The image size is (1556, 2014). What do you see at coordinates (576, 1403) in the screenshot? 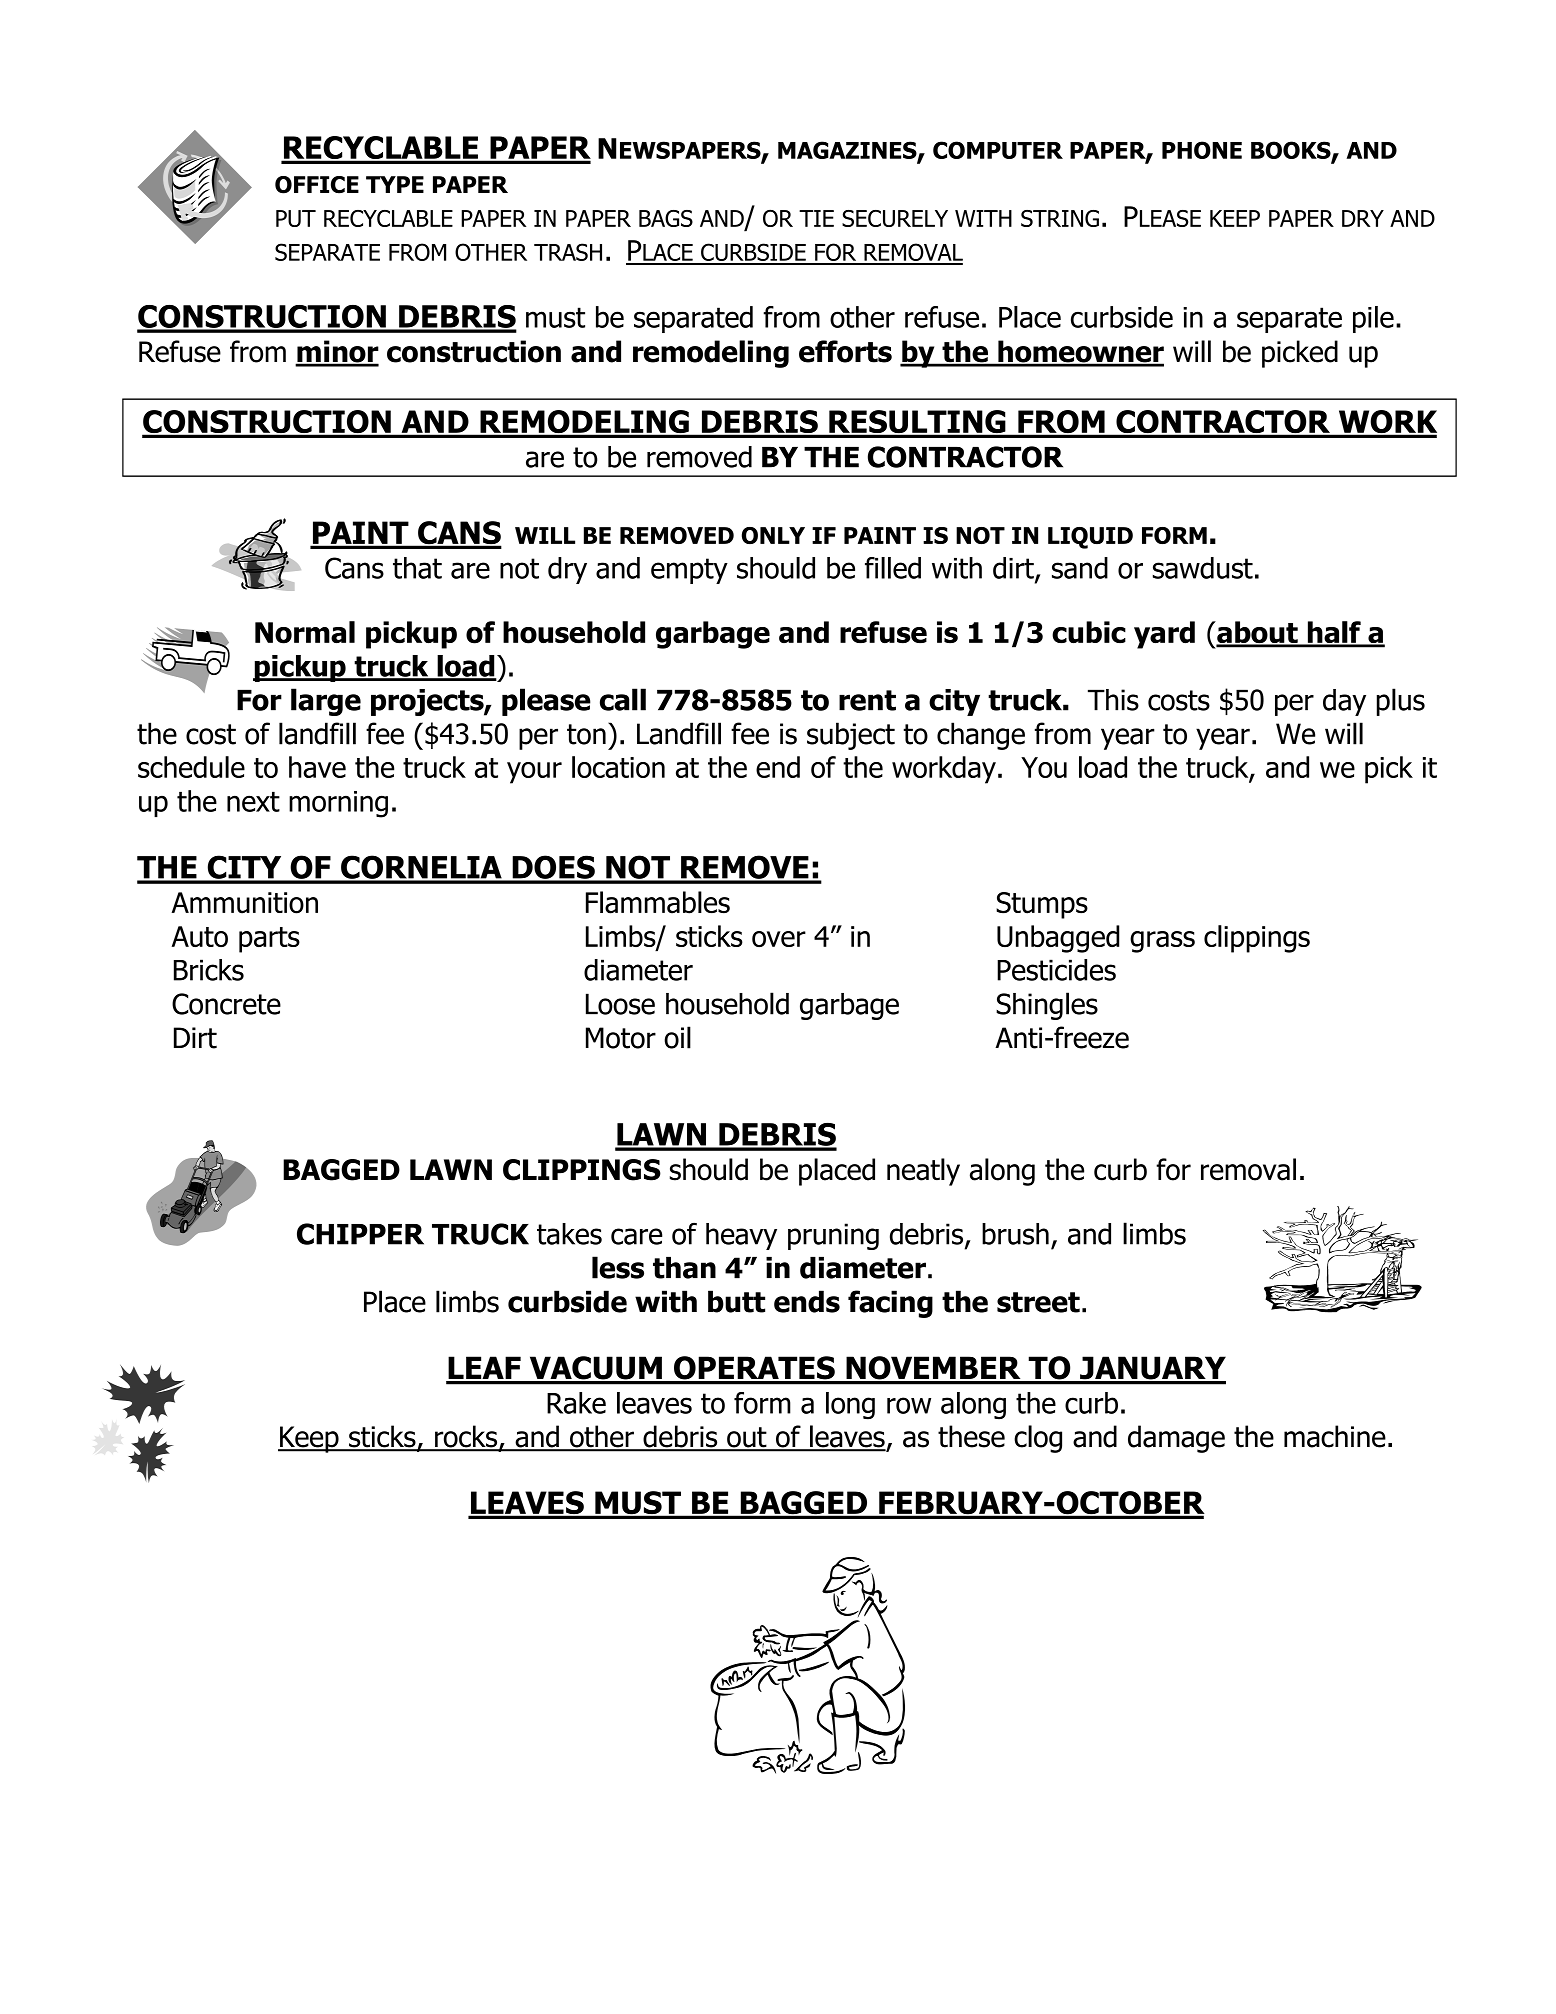
I see `Rake` at bounding box center [576, 1403].
